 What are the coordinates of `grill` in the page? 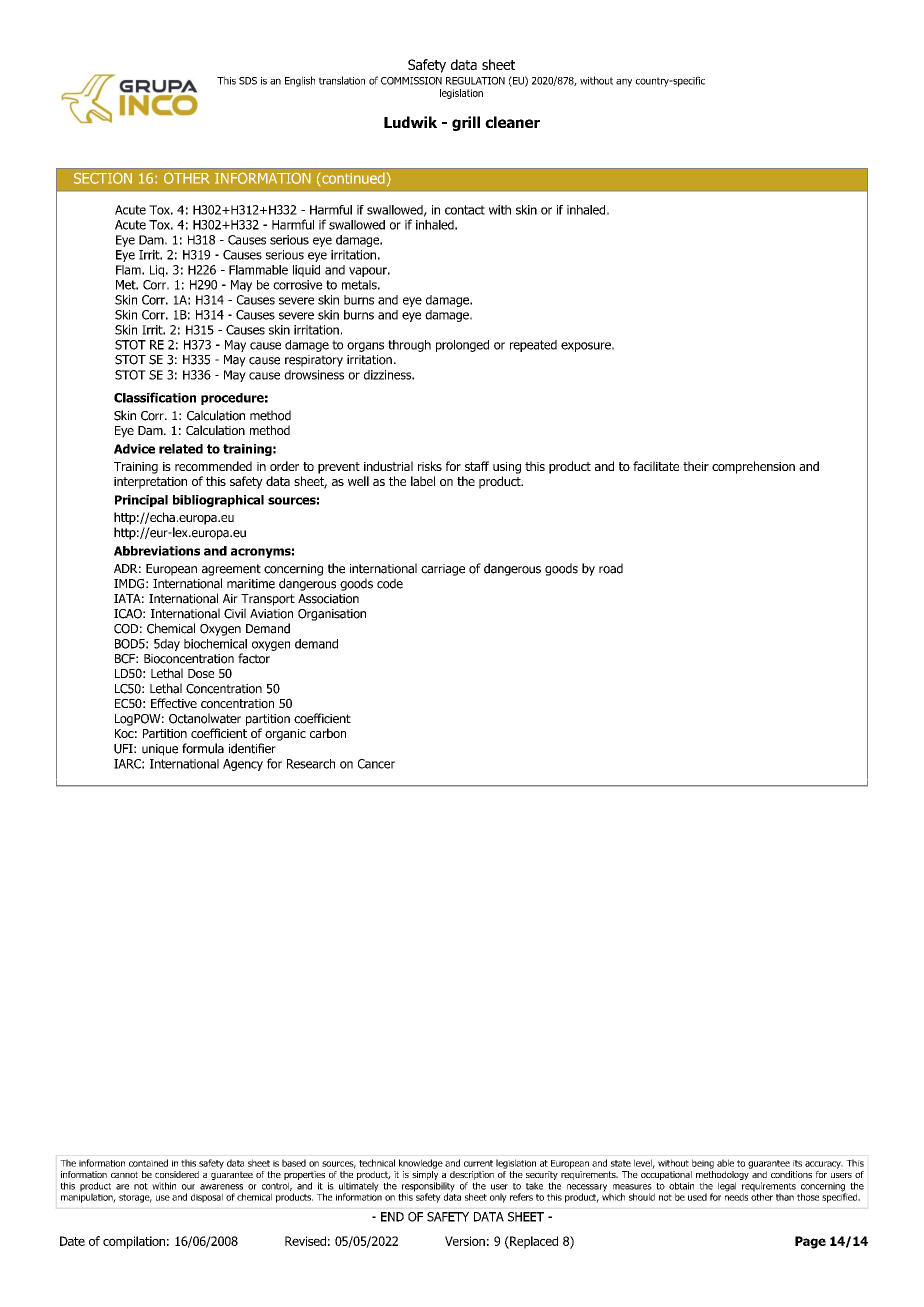 It's located at (466, 123).
